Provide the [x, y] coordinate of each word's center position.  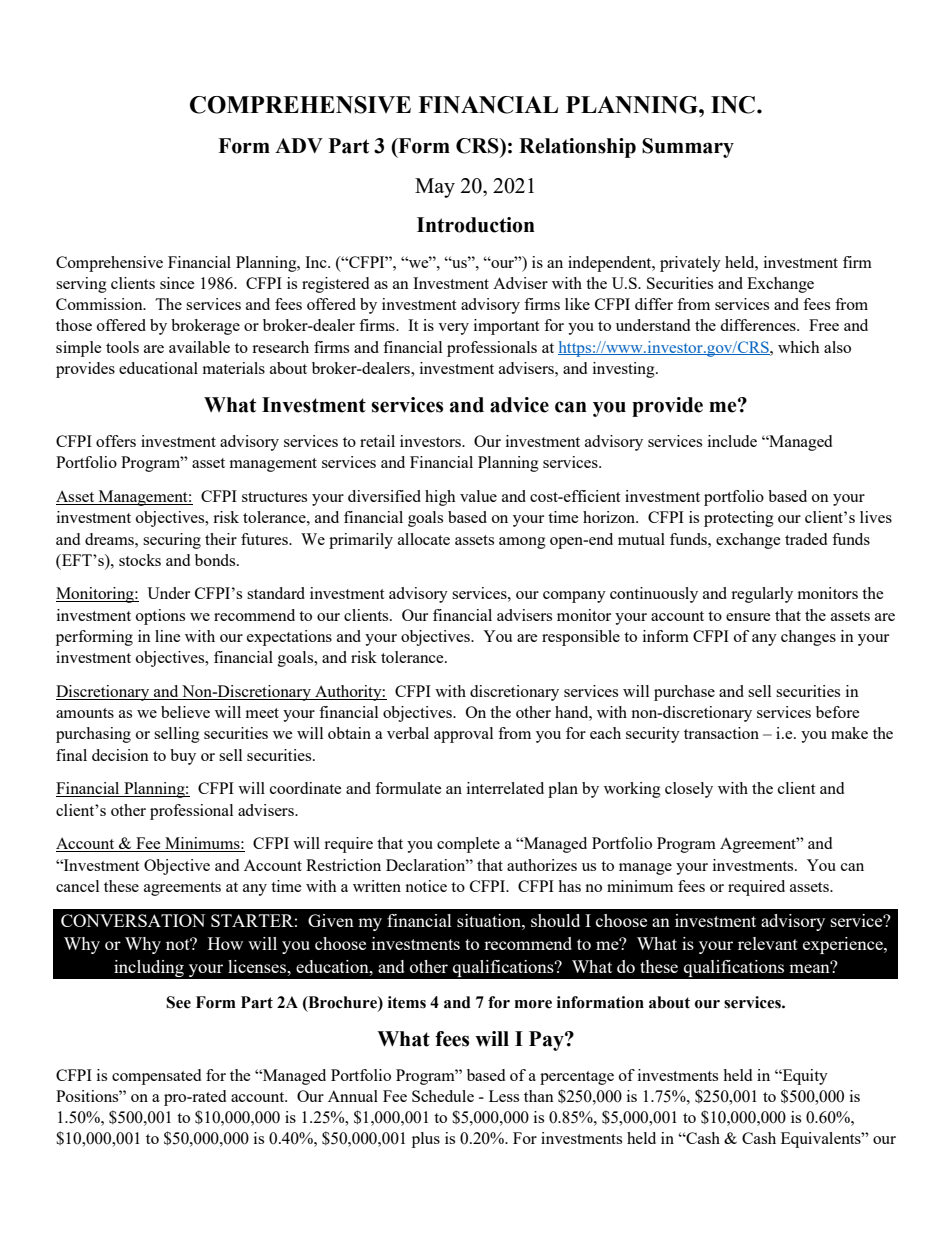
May [435, 188]
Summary [688, 148]
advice [519, 405]
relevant [768, 943]
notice [426, 886]
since [177, 283]
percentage [577, 1078]
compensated [156, 1077]
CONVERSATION [133, 920]
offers [116, 441]
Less [504, 1096]
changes [808, 638]
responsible [581, 638]
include [732, 441]
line [168, 636]
